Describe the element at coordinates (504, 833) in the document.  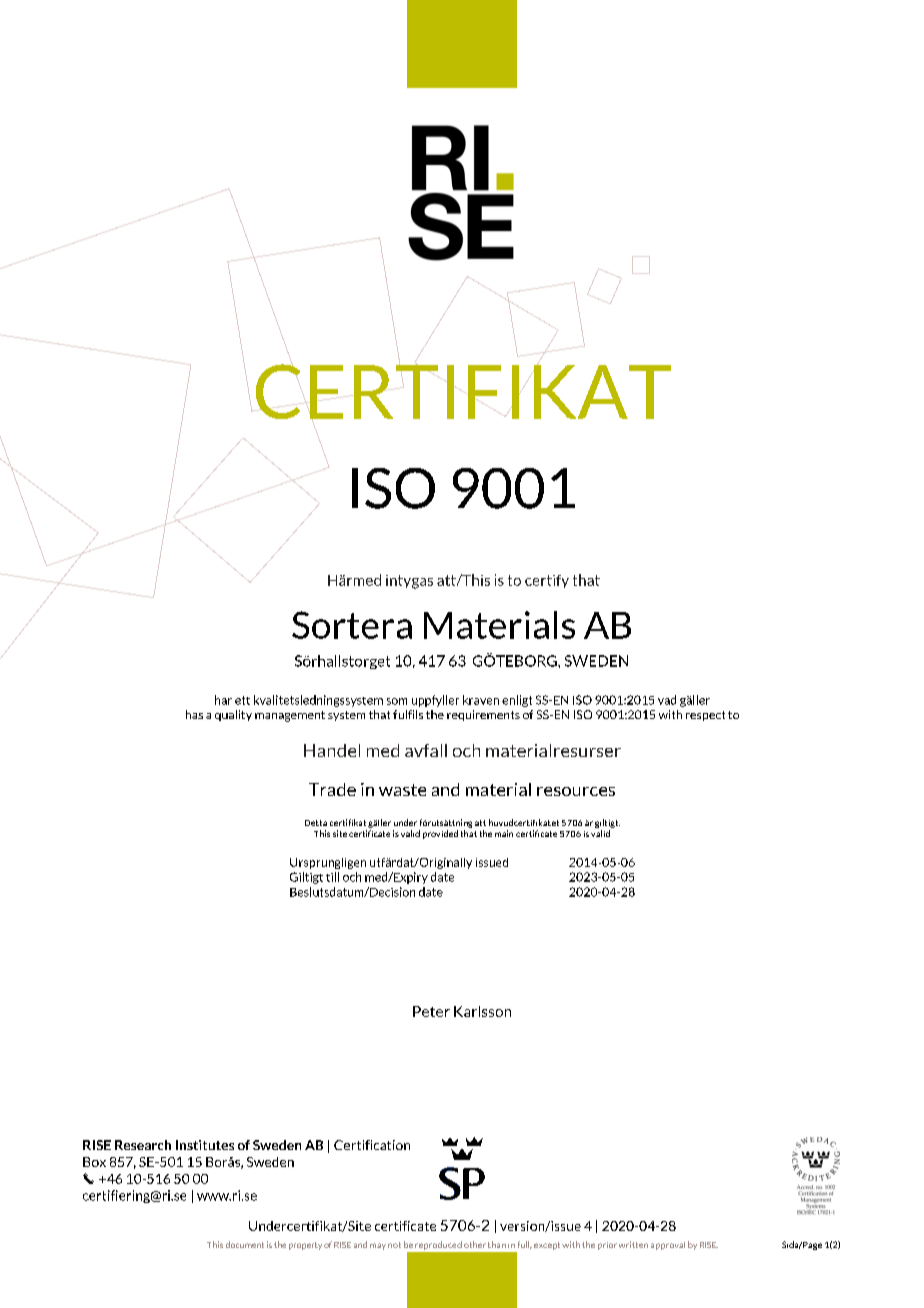
I see `main` at that location.
